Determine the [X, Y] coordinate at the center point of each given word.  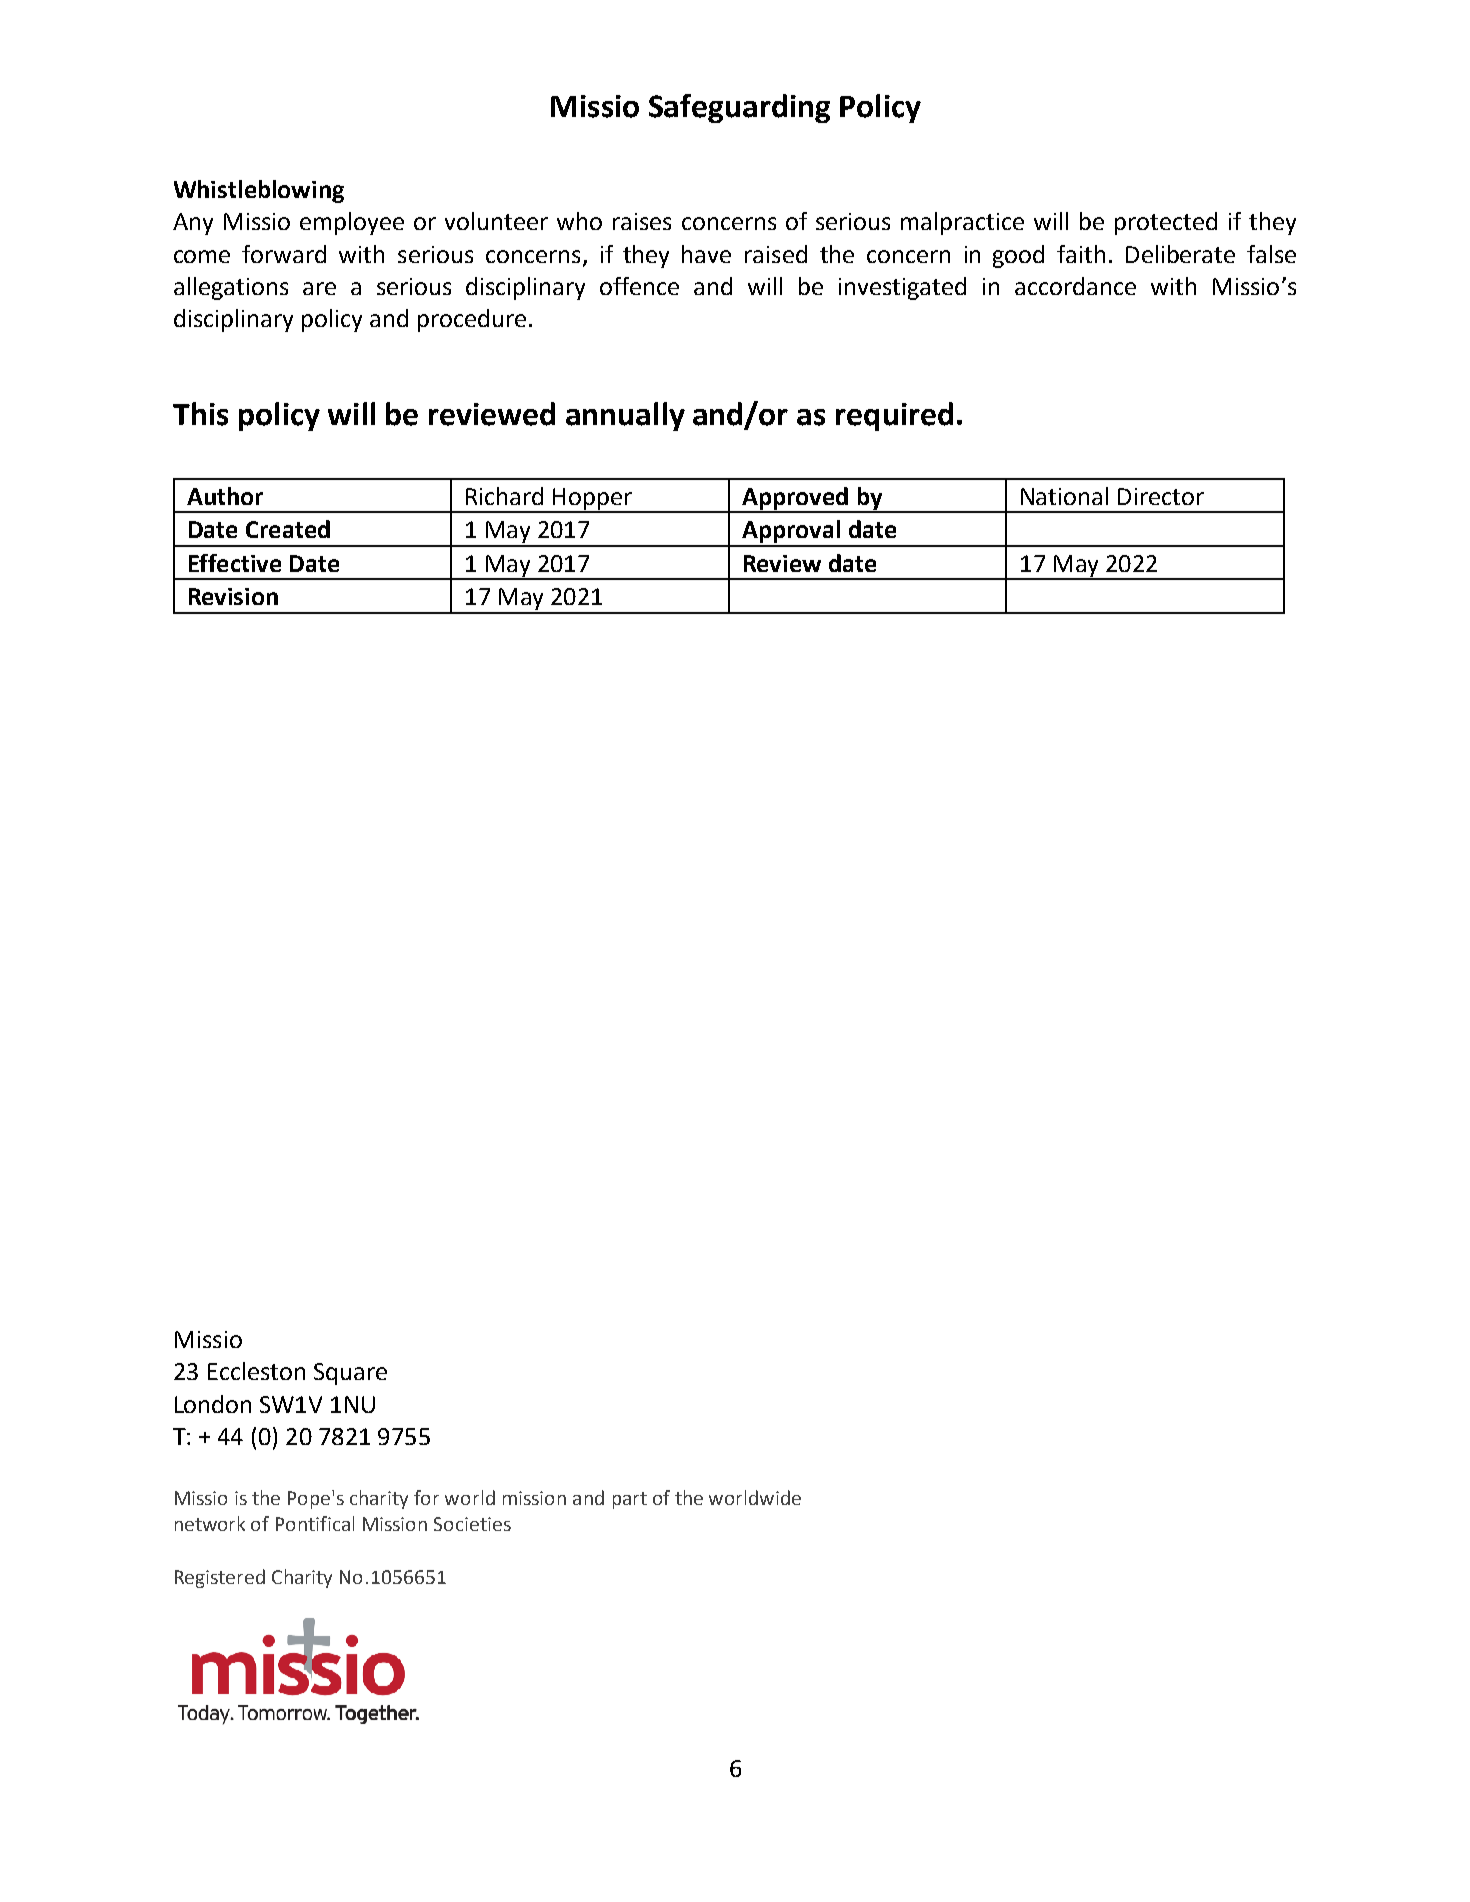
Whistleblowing [259, 191]
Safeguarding [739, 108]
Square [350, 1374]
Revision [233, 596]
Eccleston [256, 1371]
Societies [472, 1524]
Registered [220, 1578]
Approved [794, 499]
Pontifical [315, 1523]
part [630, 1500]
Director [1161, 496]
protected [1166, 223]
